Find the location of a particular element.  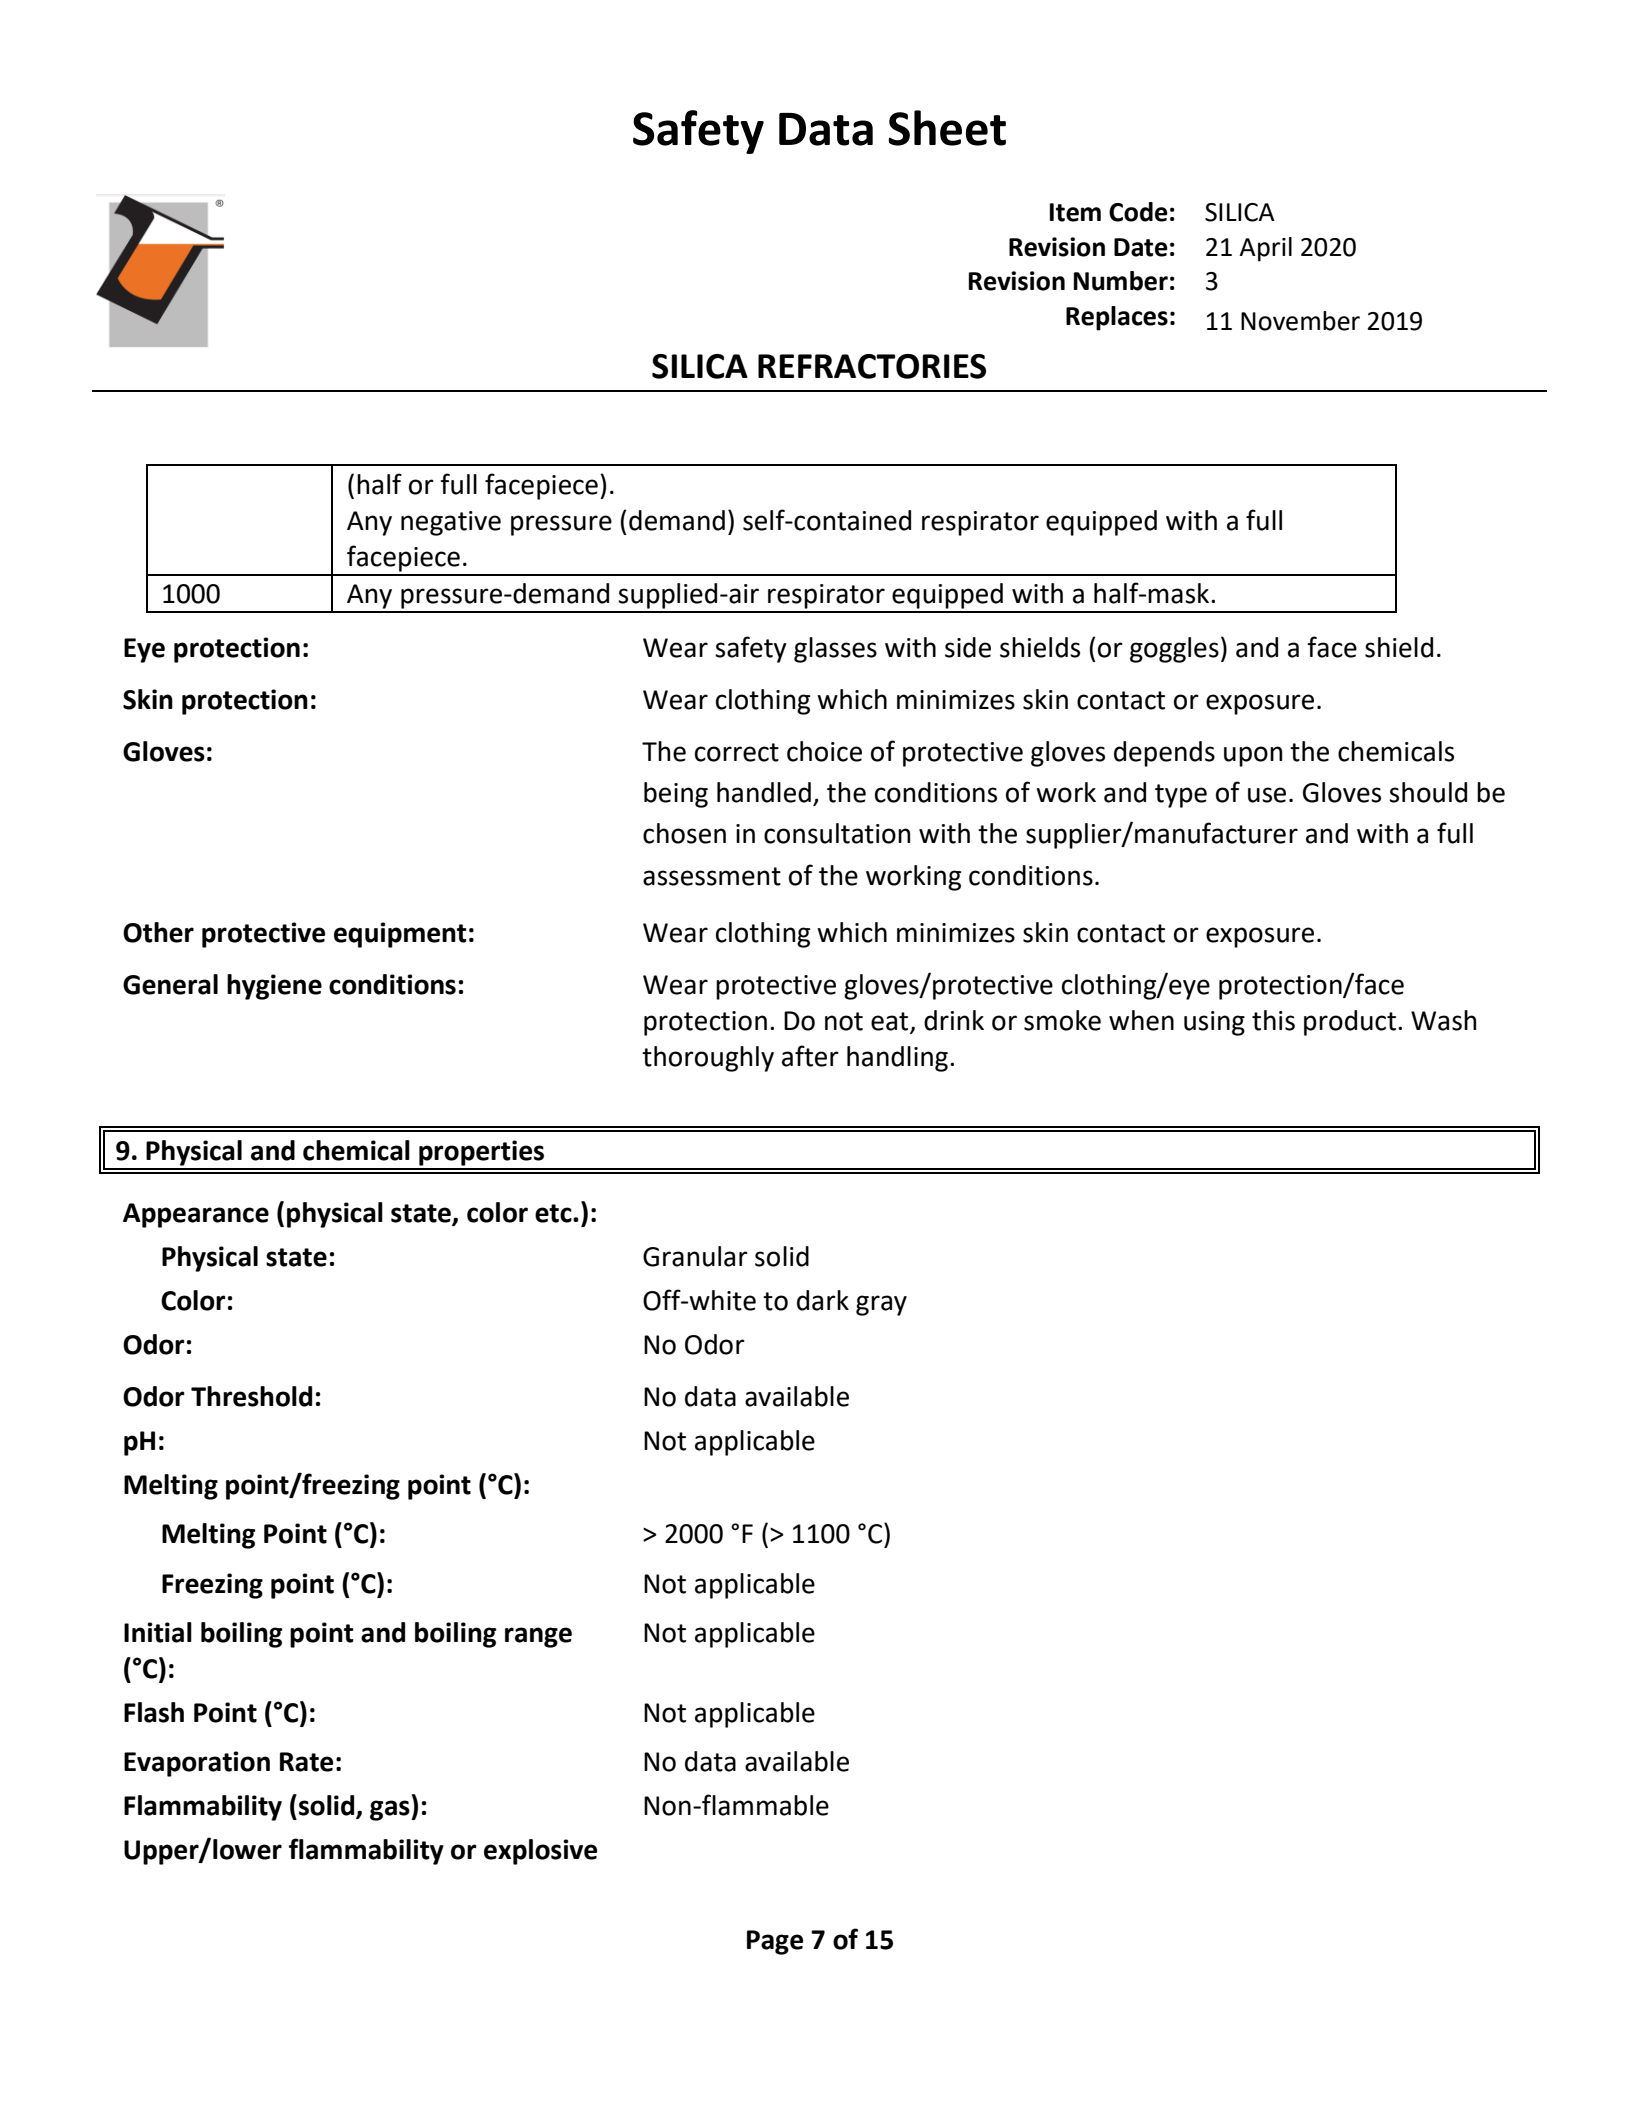

April is located at coordinates (1265, 249).
